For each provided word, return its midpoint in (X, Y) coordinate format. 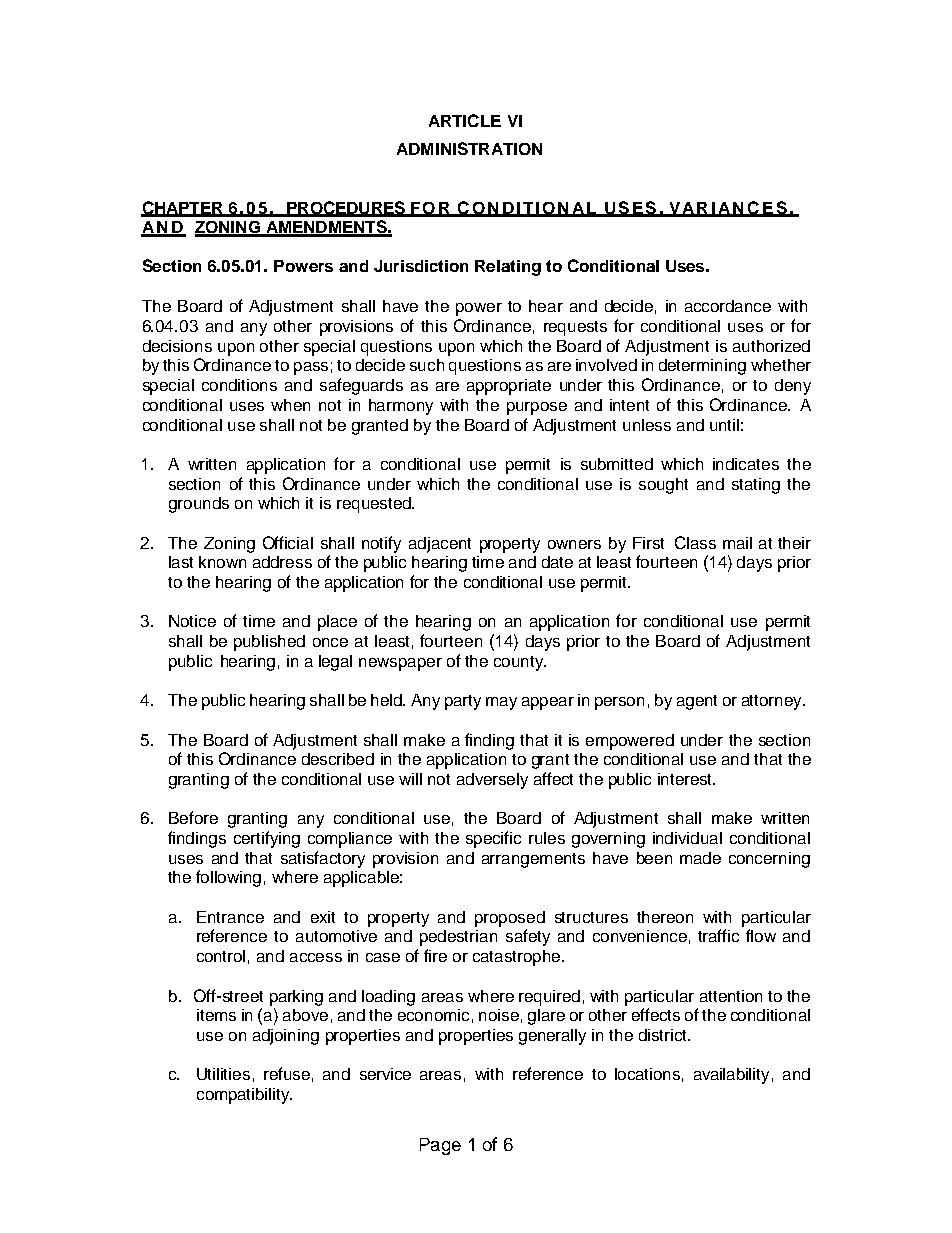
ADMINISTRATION (469, 148)
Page (440, 1146)
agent (697, 702)
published (269, 643)
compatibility (244, 1096)
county (520, 663)
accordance (728, 306)
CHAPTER (183, 208)
